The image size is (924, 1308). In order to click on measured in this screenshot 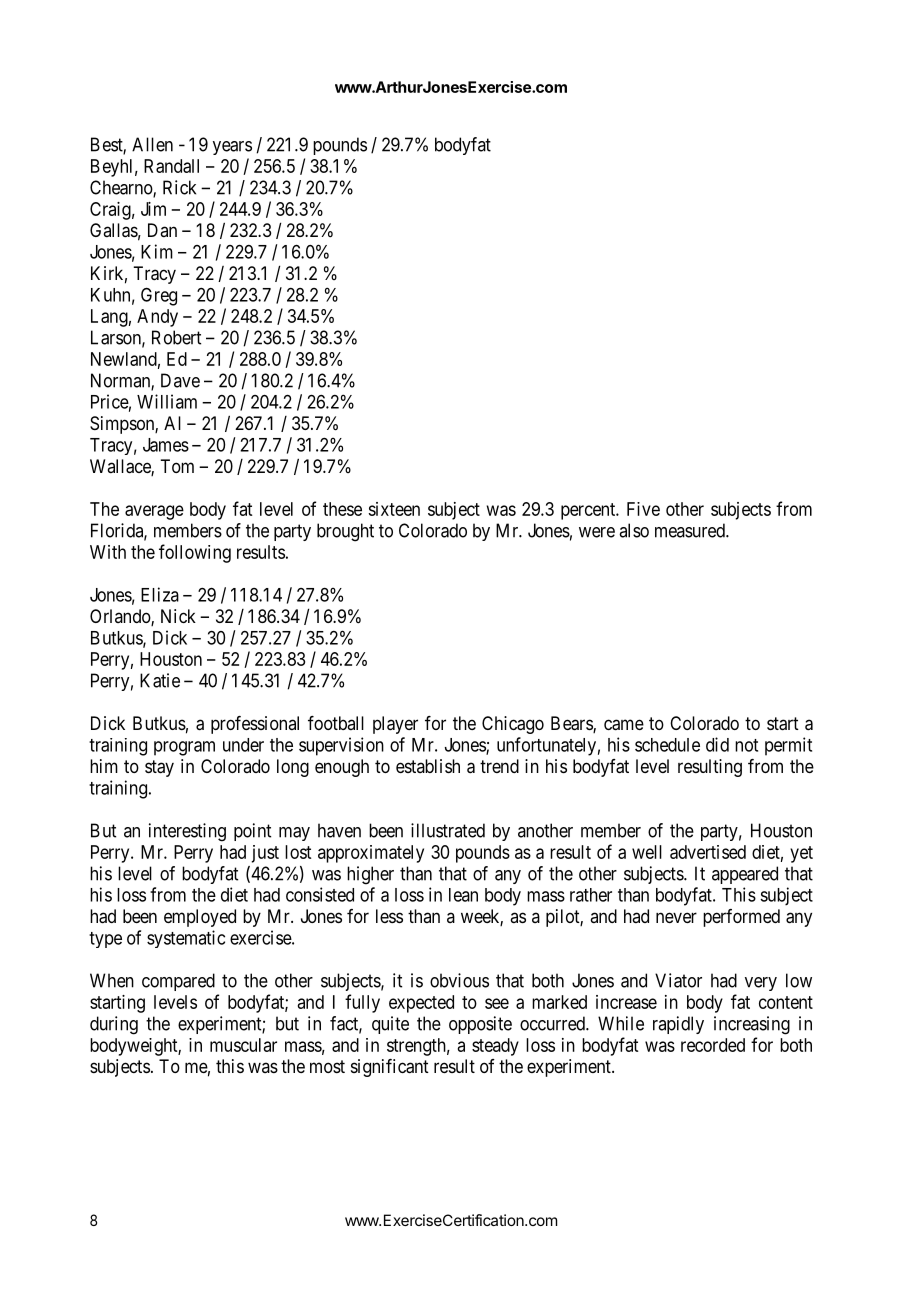, I will do `click(691, 530)`.
